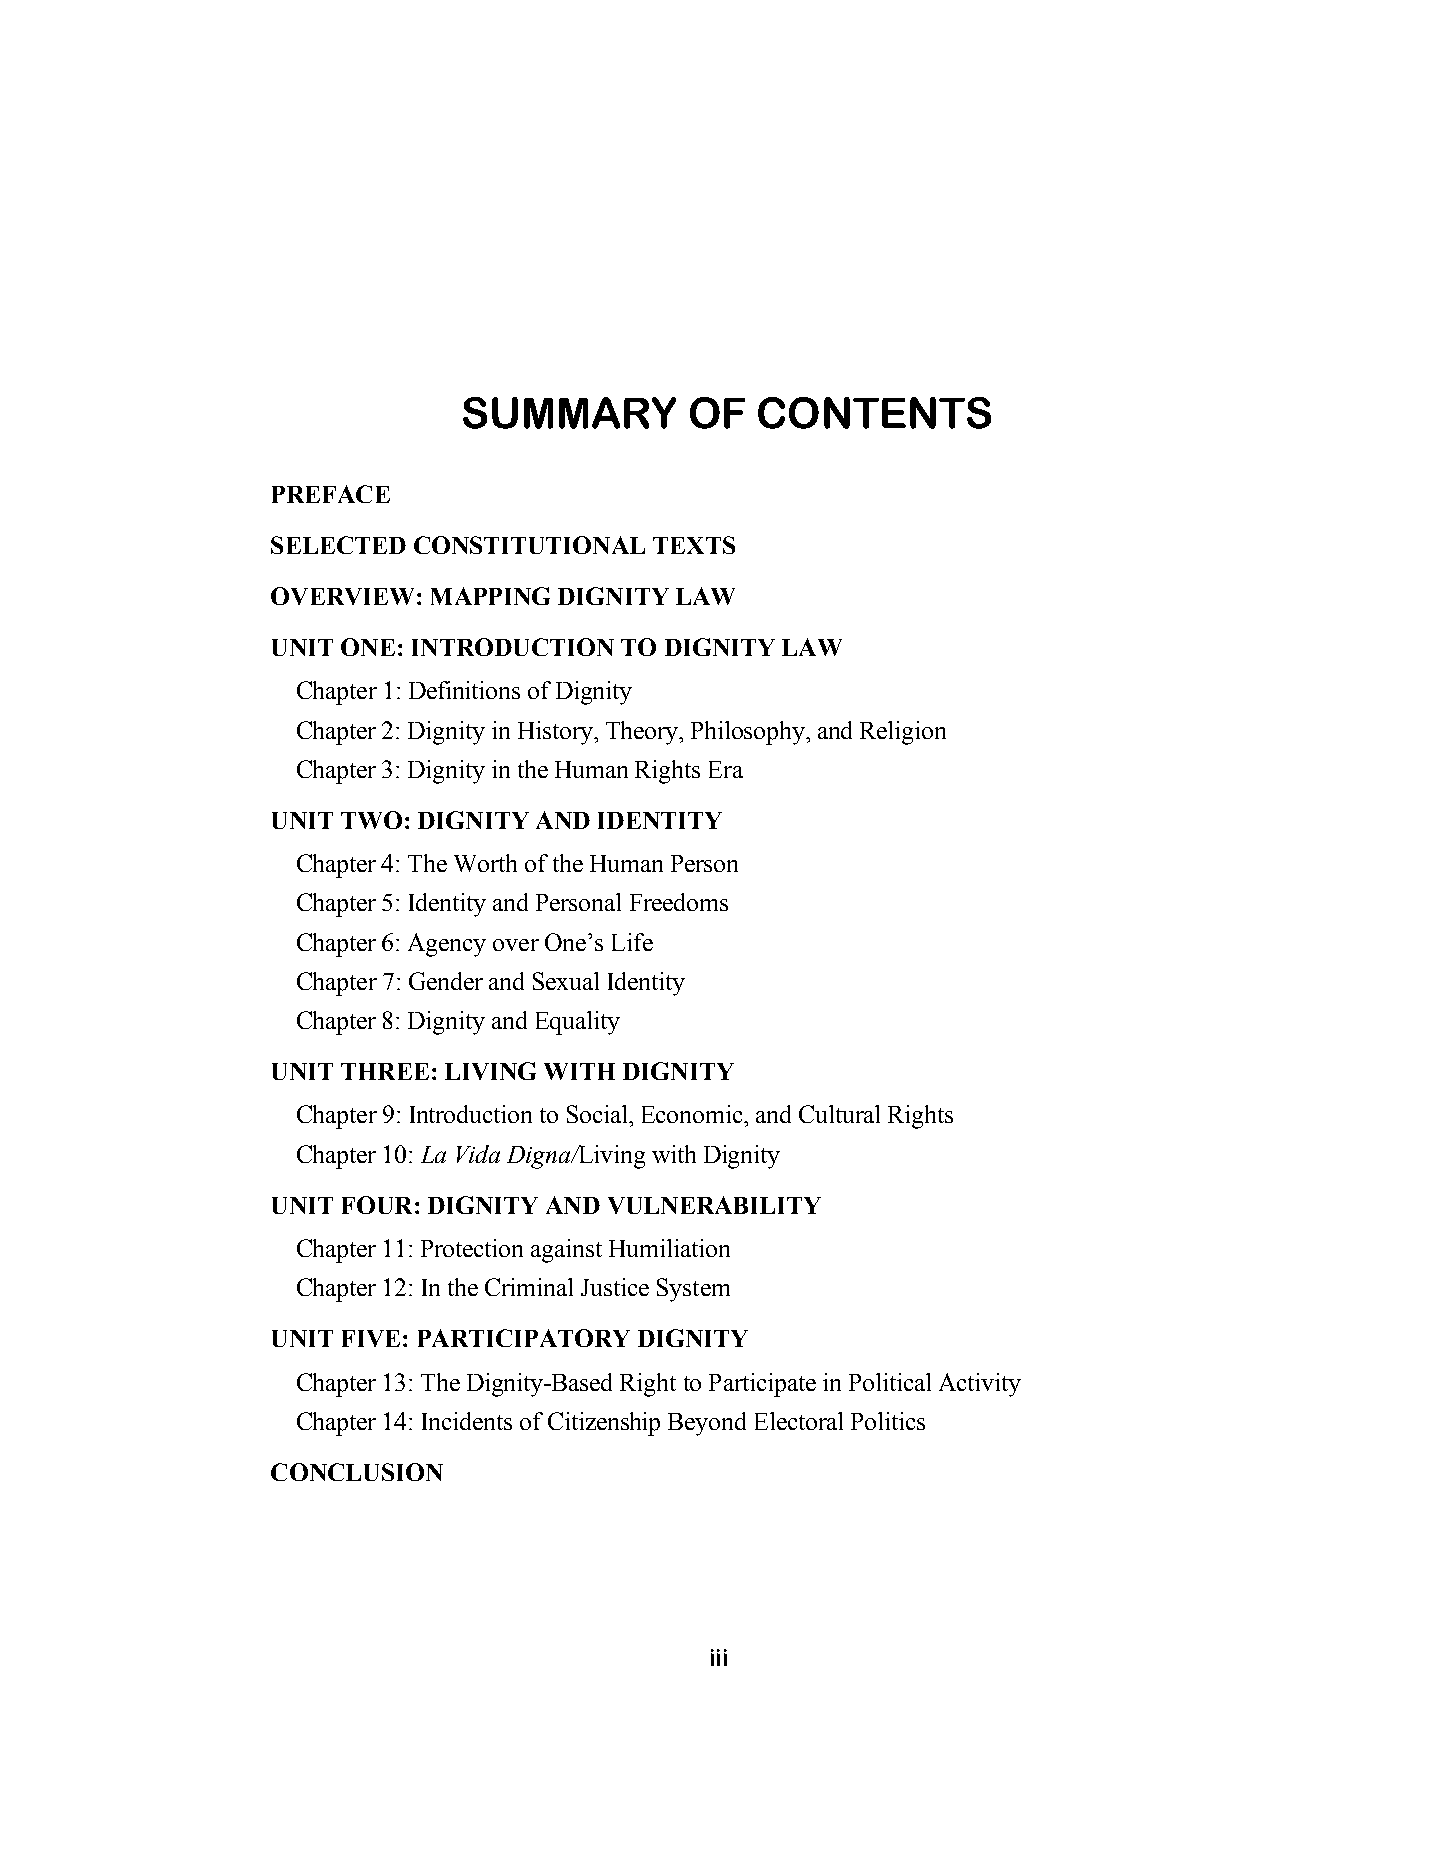 This page has height=1860, width=1437. Describe the element at coordinates (569, 413) in the page. I see `SUMMARY` at that location.
